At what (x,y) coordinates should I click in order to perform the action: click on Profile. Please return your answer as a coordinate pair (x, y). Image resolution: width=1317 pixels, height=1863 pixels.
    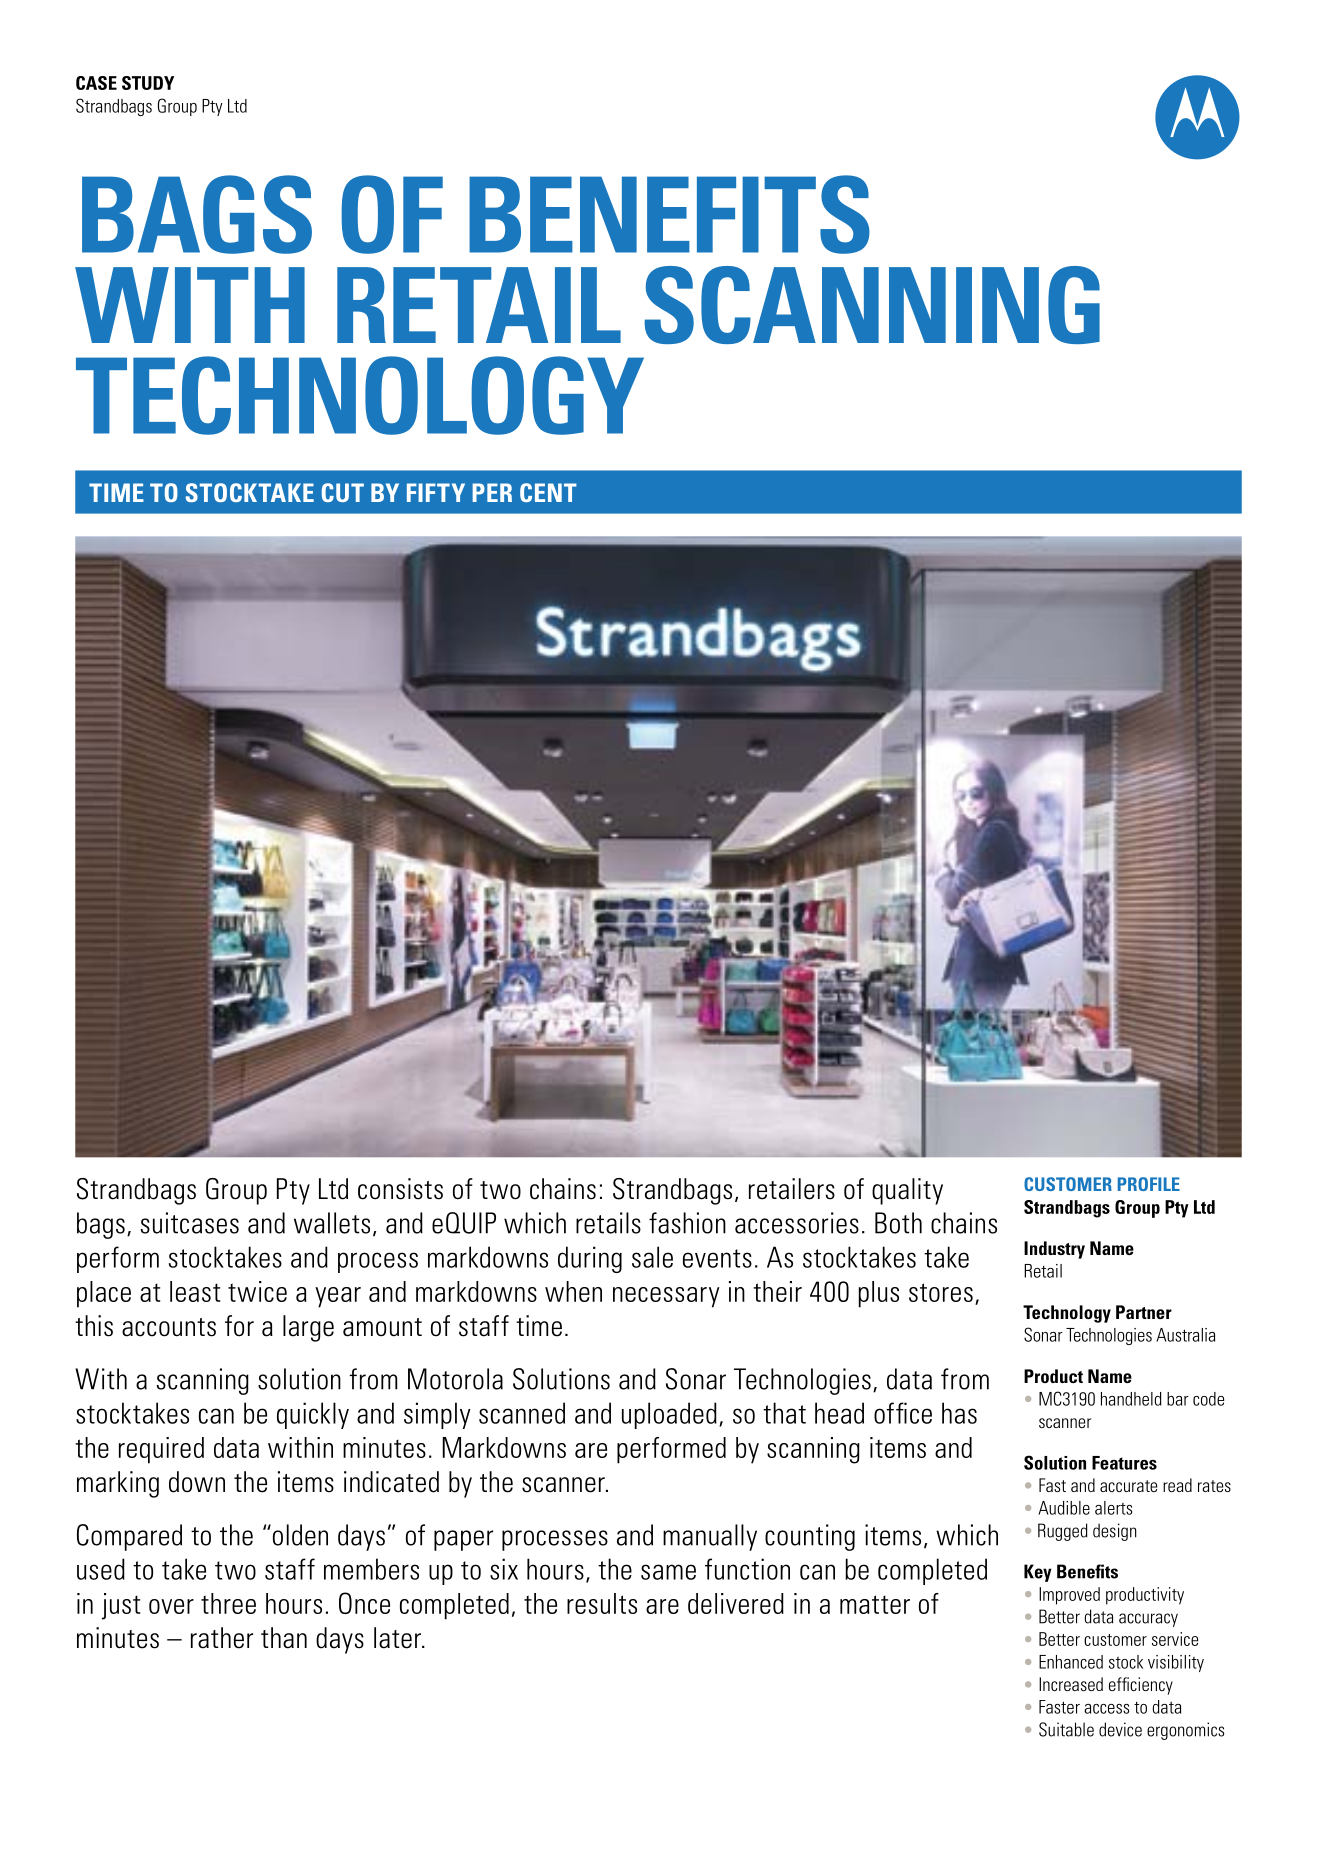
    Looking at the image, I should click on (1149, 1184).
